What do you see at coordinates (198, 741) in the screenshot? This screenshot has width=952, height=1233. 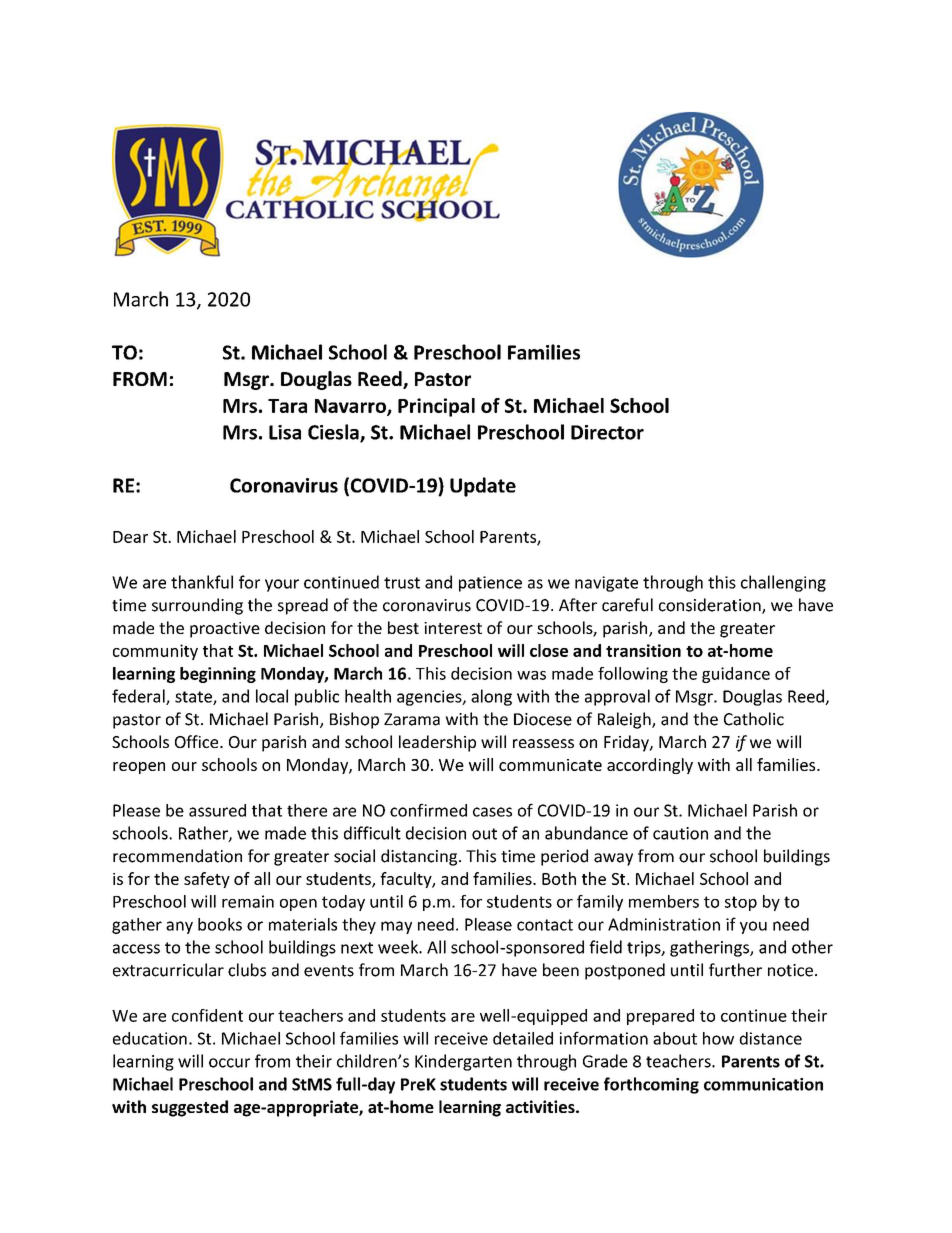 I see `Office` at bounding box center [198, 741].
